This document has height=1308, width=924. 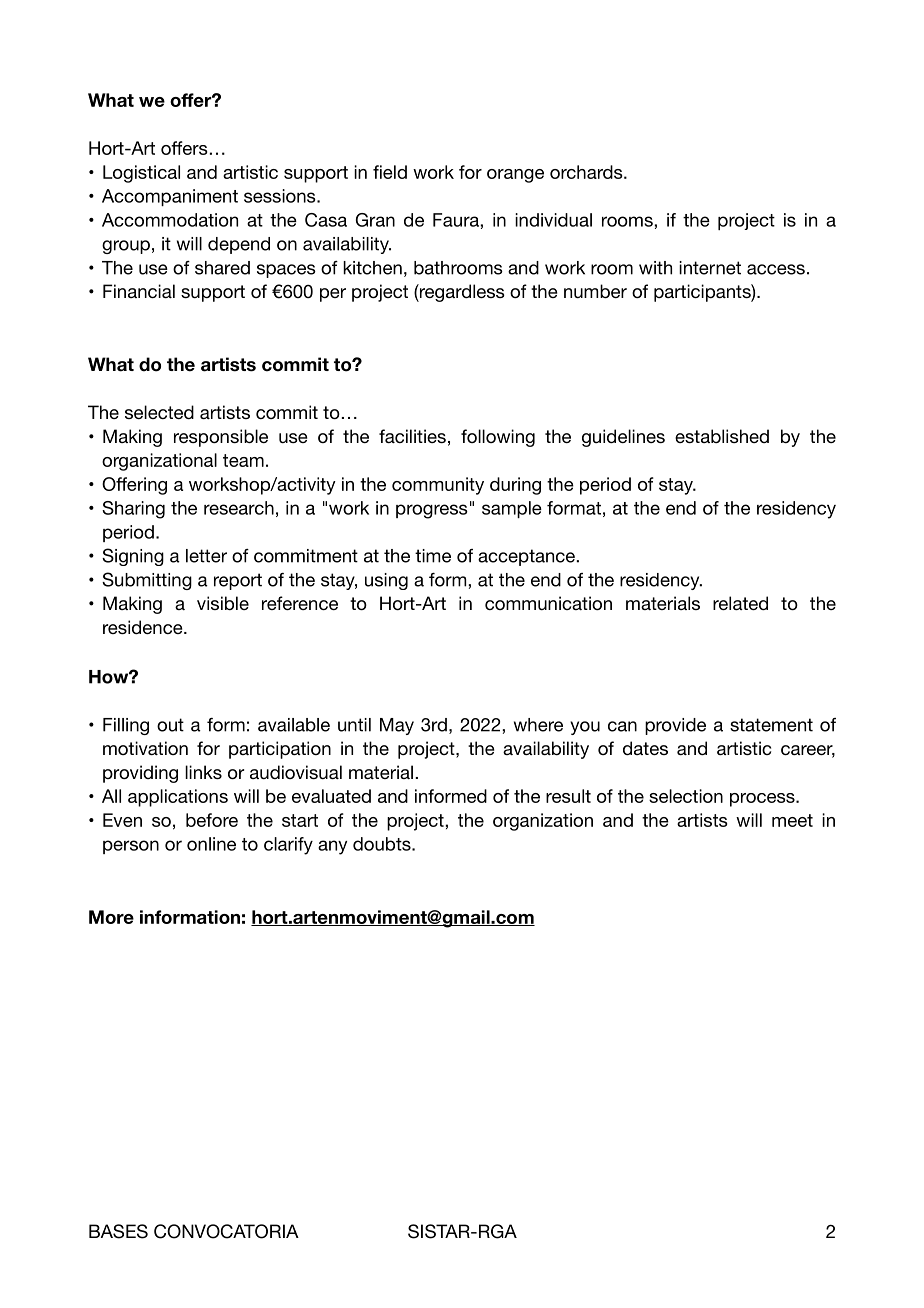 What do you see at coordinates (375, 220) in the document?
I see `Gran` at bounding box center [375, 220].
